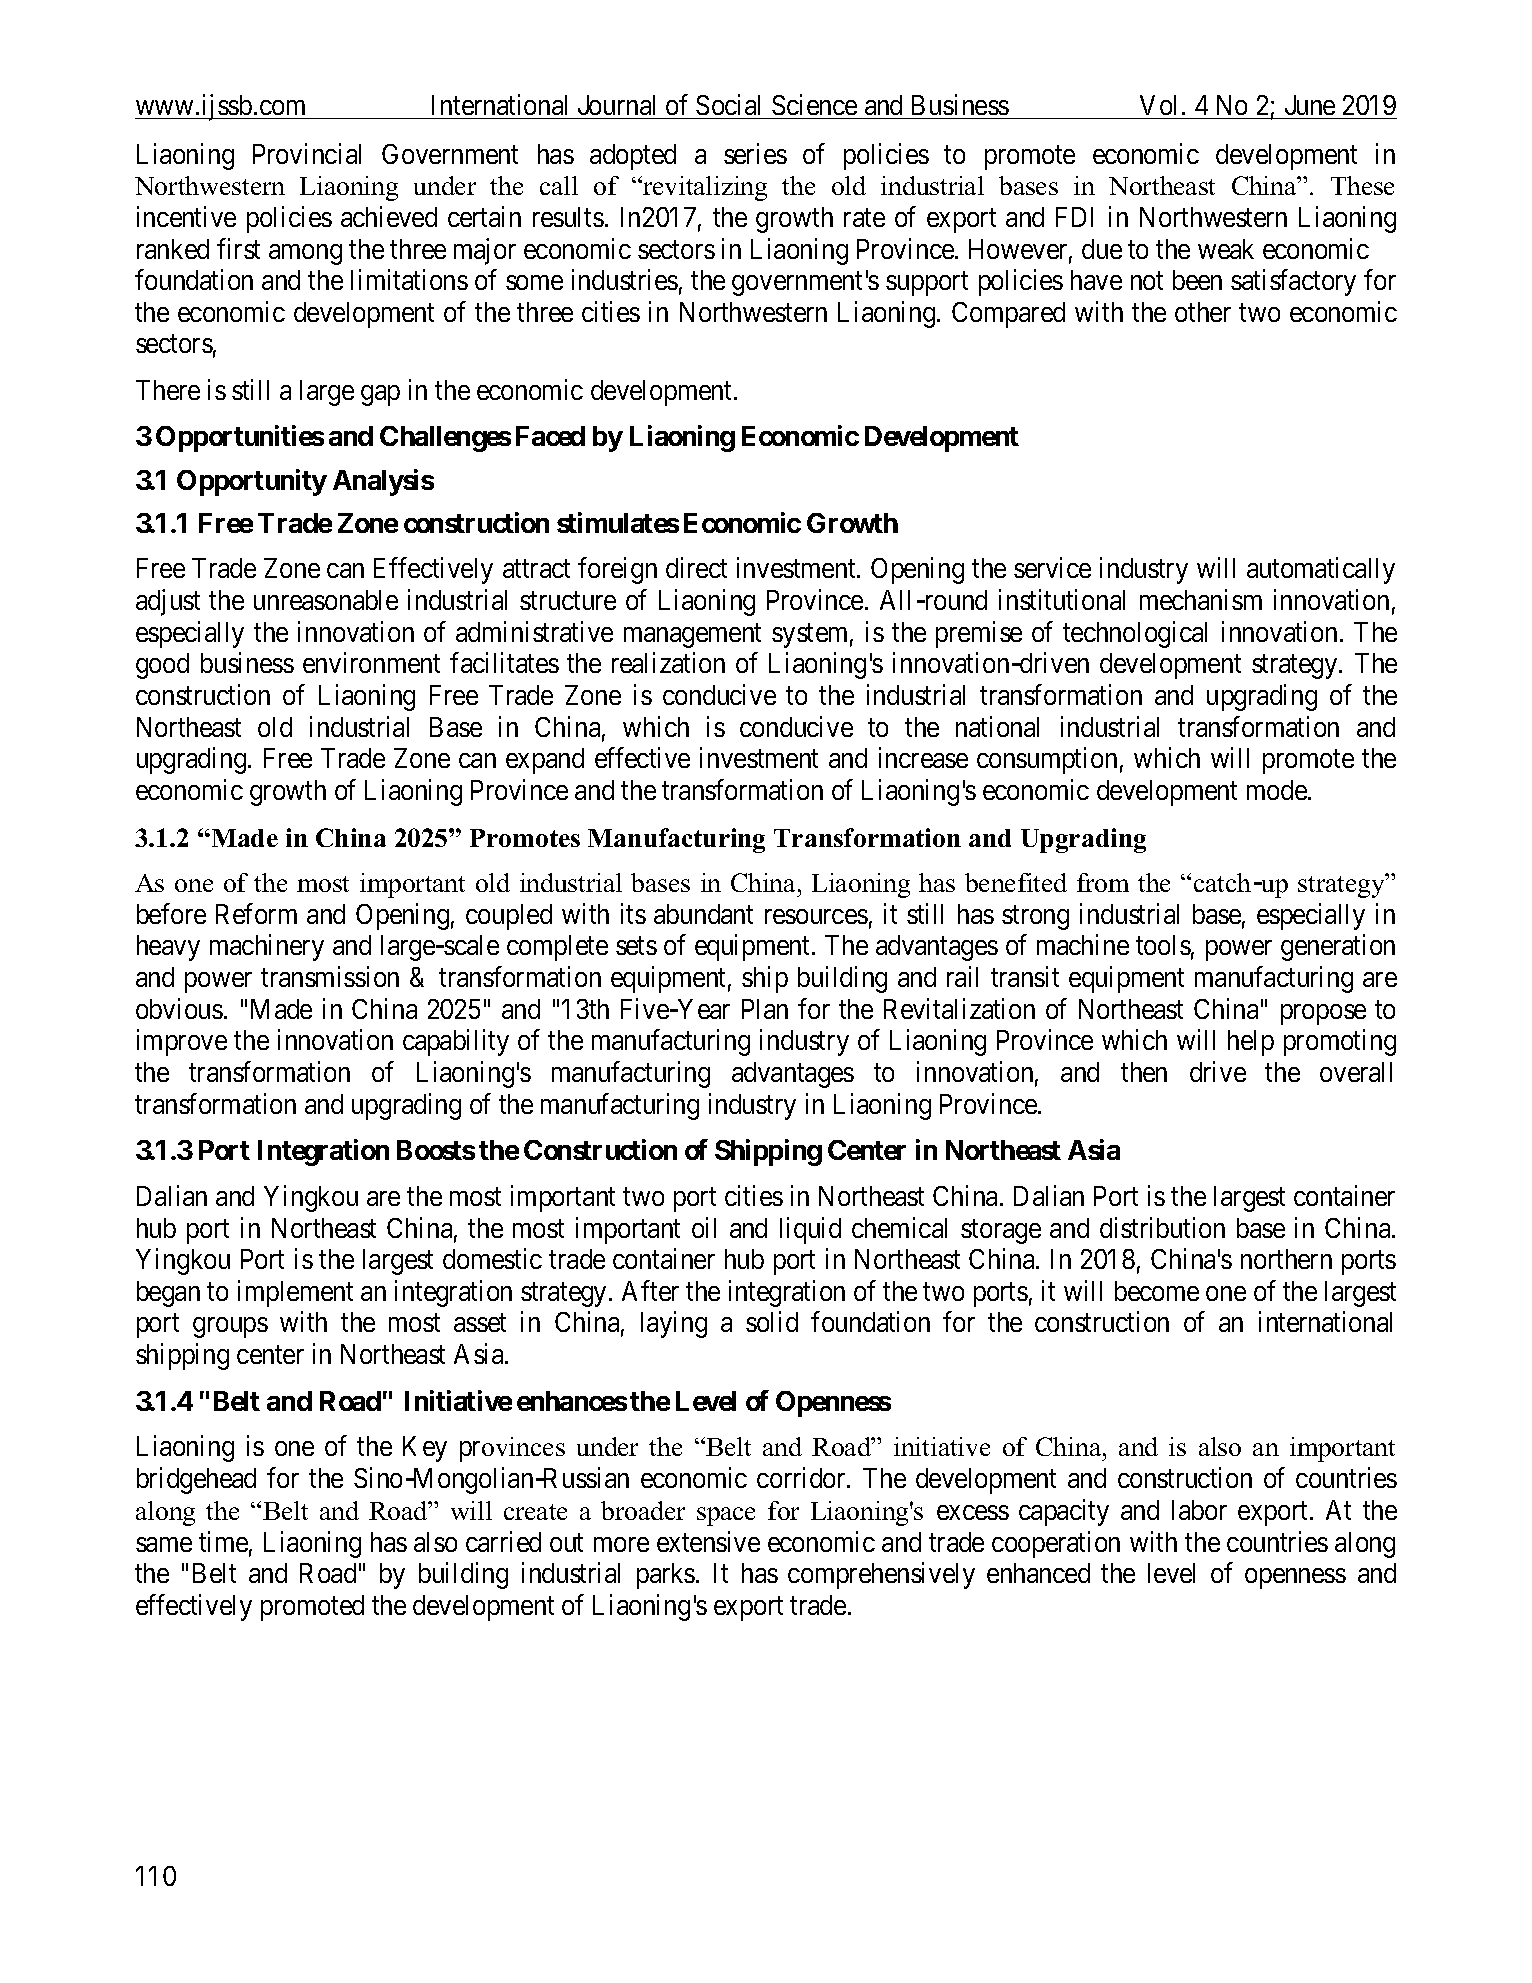 This screenshot has height=1983, width=1532. Describe the element at coordinates (765, 1009) in the screenshot. I see `Plan` at that location.
